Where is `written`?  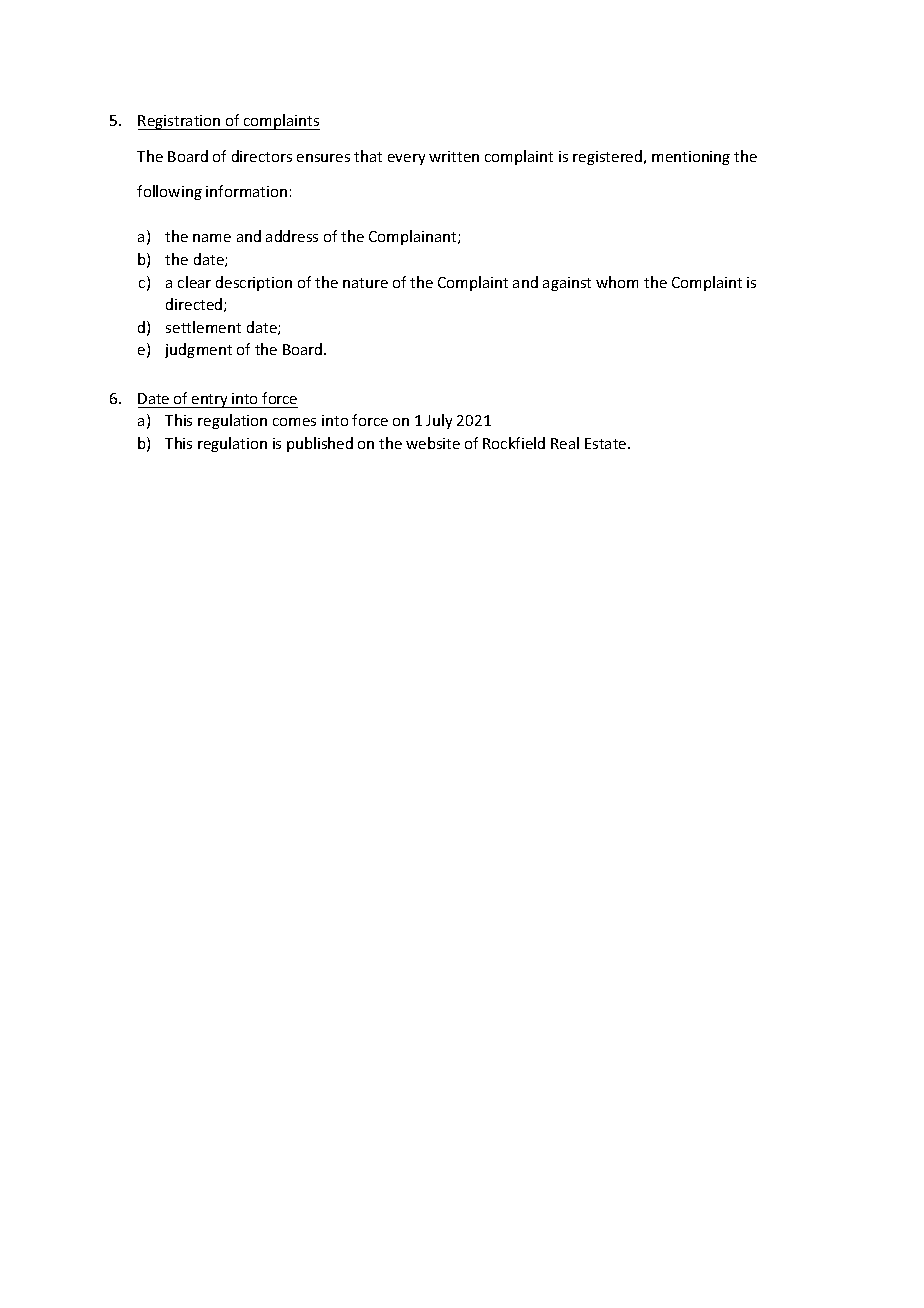
written is located at coordinates (454, 156).
